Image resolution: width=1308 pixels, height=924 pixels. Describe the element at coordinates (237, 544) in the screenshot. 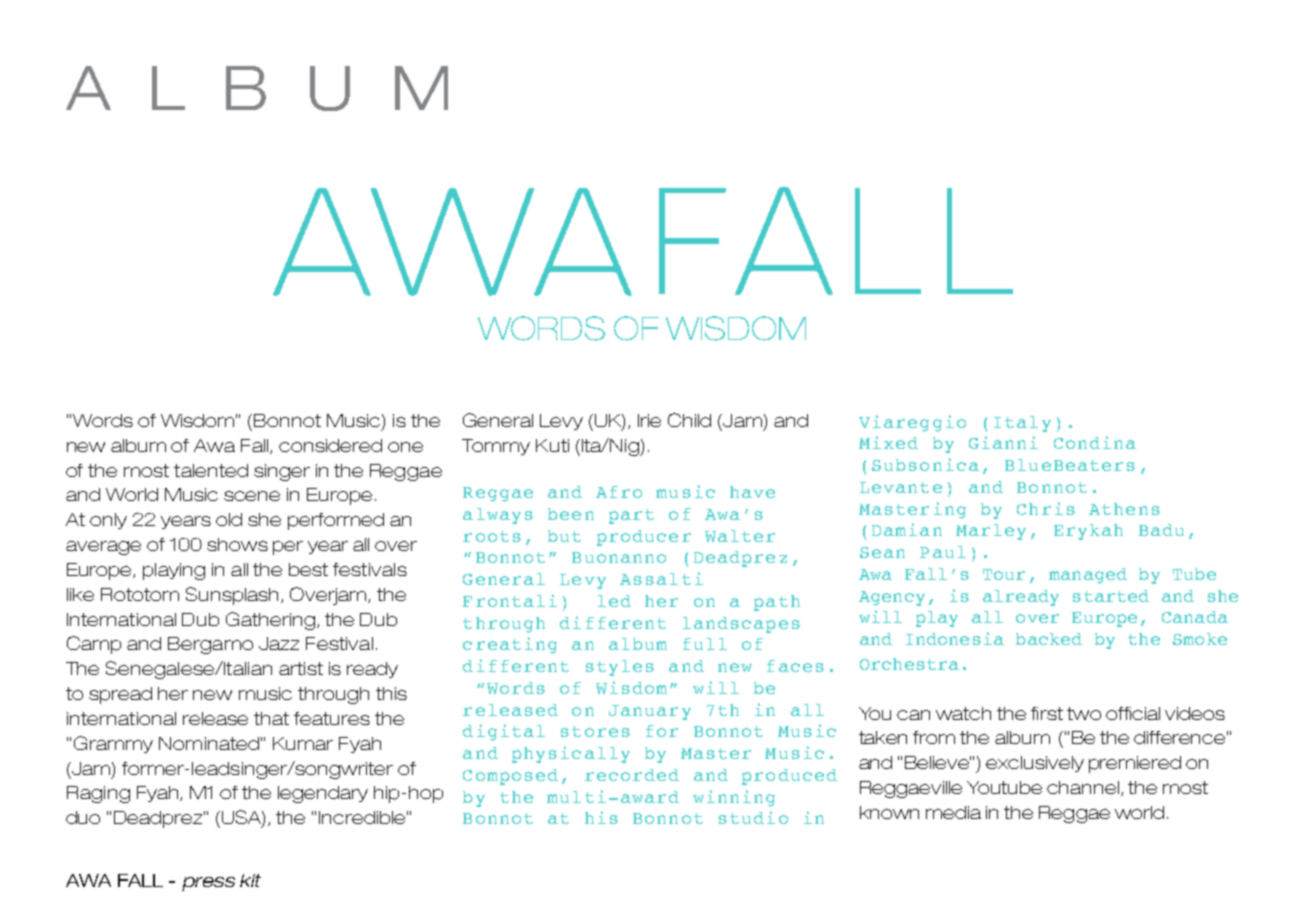

I see `shows` at that location.
